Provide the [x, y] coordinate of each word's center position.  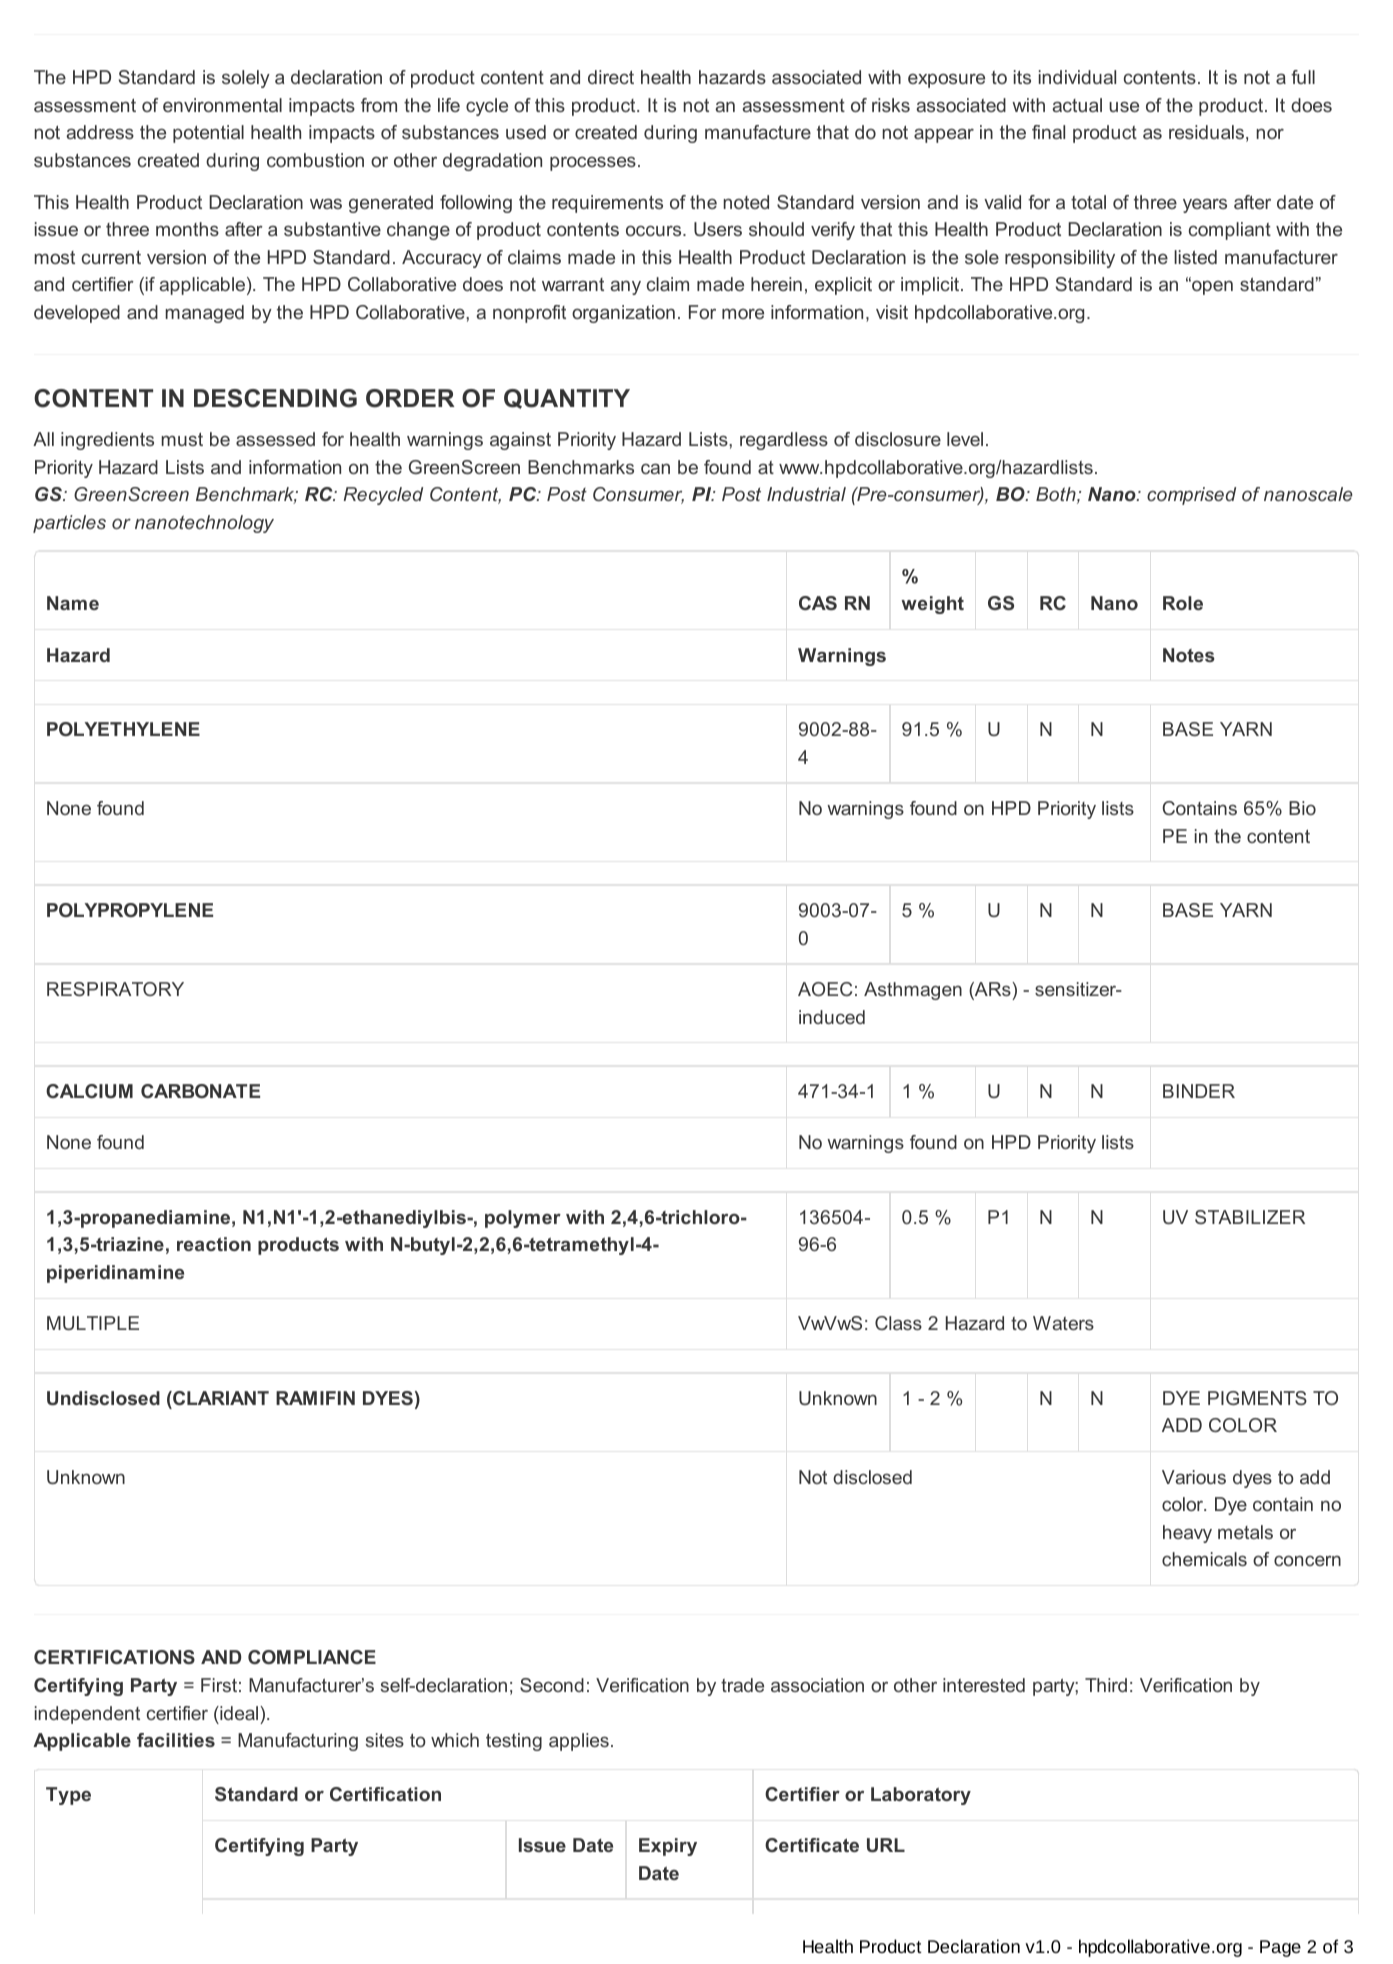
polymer [523, 1219]
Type [68, 1796]
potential [208, 134]
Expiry [668, 1847]
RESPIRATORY [115, 989]
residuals [1206, 132]
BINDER [1199, 1091]
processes [593, 163]
